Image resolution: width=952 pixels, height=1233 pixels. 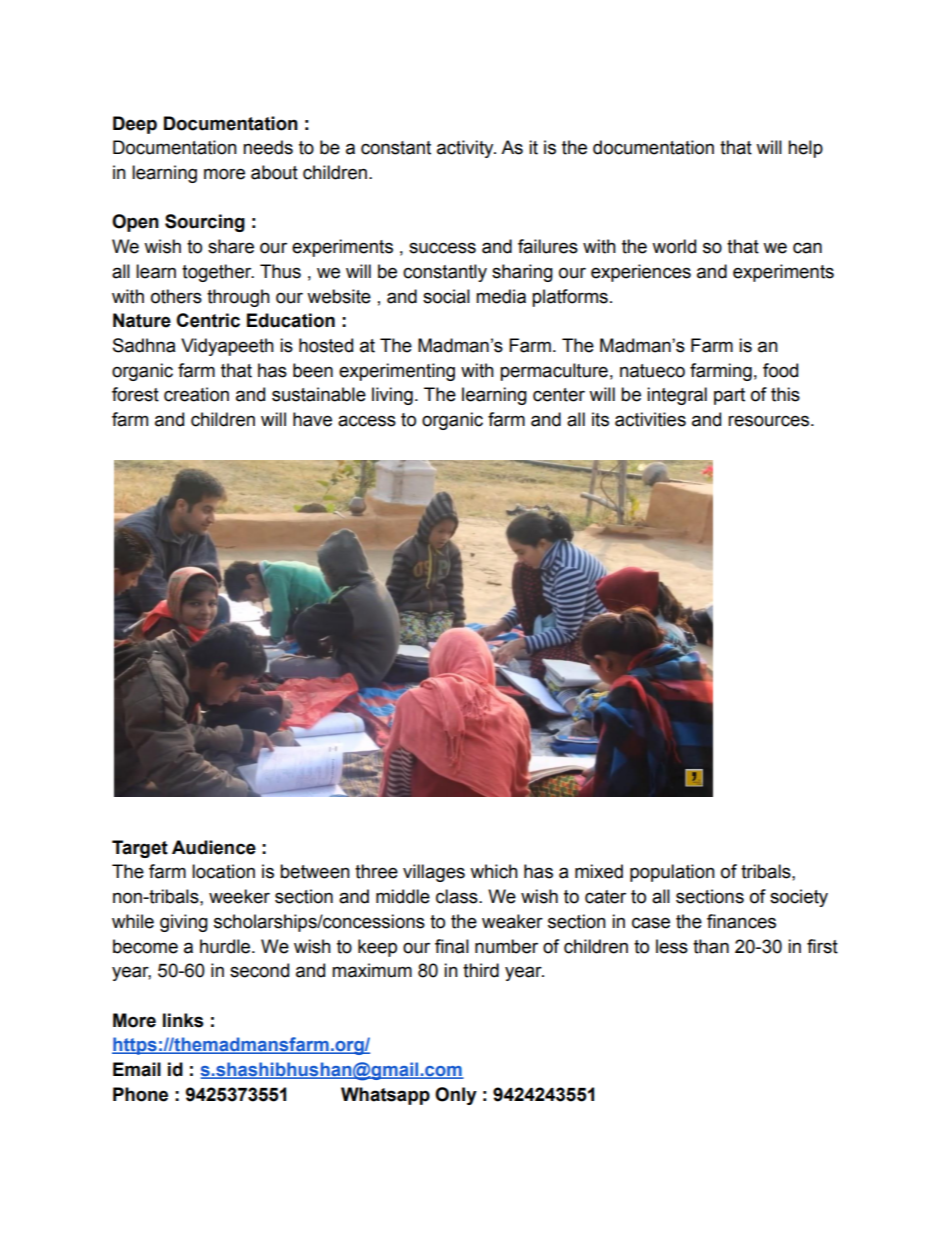 What do you see at coordinates (770, 421) in the page?
I see `resources` at bounding box center [770, 421].
